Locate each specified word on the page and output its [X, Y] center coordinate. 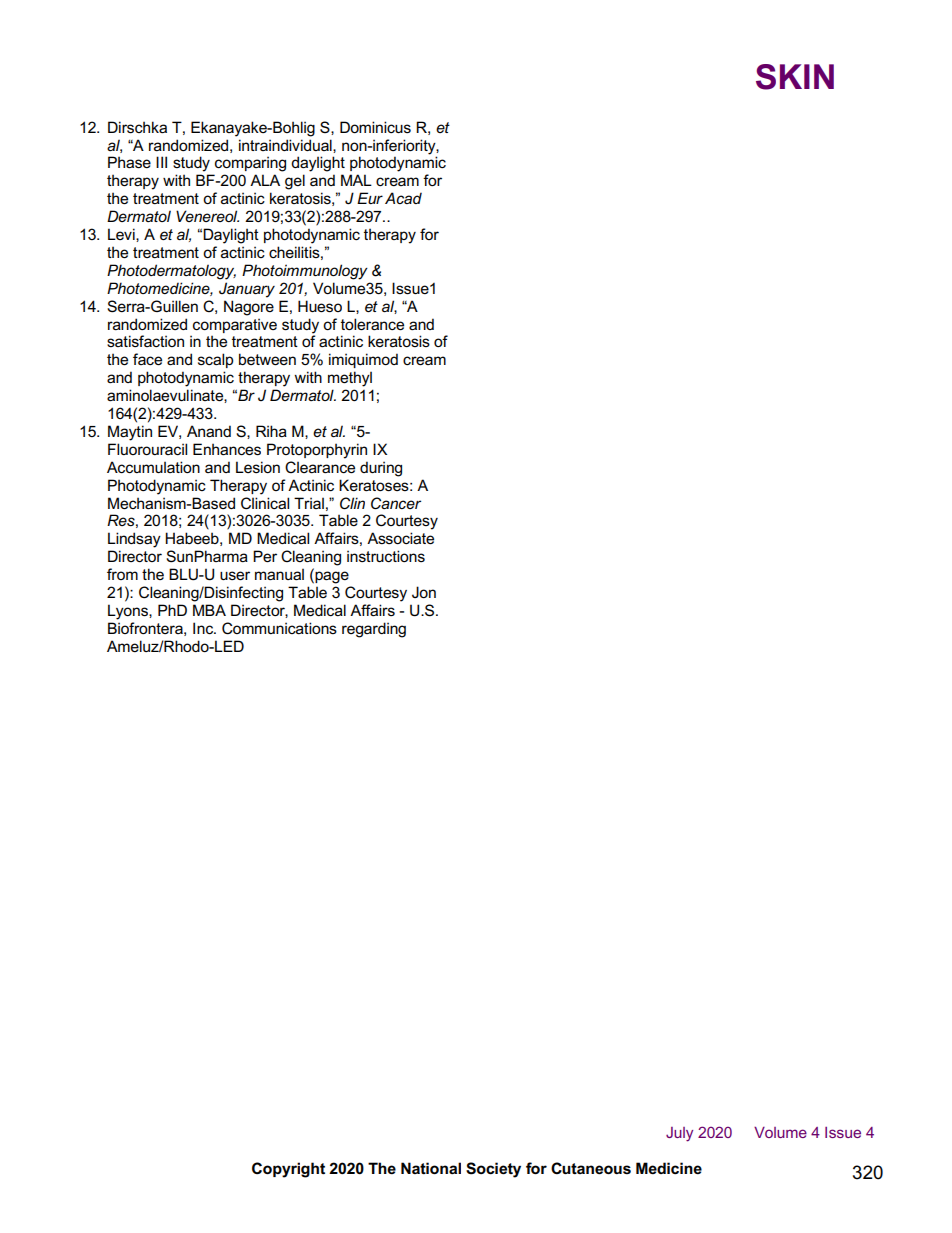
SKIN [795, 77]
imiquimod [363, 360]
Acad [403, 198]
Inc [204, 628]
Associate [400, 538]
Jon [424, 592]
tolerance [372, 324]
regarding [374, 630]
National [431, 1168]
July [679, 1134]
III [161, 162]
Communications [279, 628]
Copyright [288, 1170]
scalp [215, 360]
